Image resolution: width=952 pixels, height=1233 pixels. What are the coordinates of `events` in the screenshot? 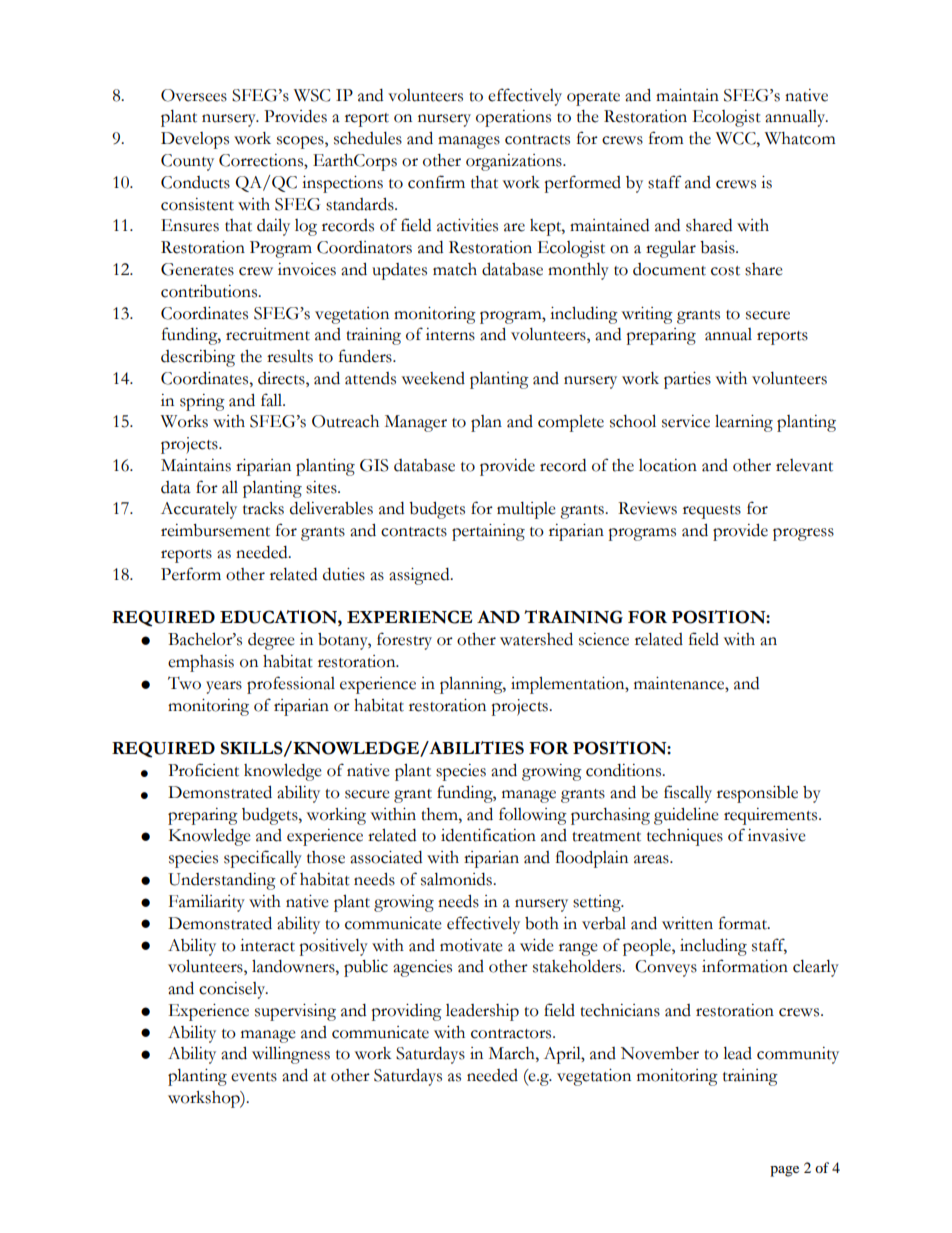 It's located at (254, 1077).
